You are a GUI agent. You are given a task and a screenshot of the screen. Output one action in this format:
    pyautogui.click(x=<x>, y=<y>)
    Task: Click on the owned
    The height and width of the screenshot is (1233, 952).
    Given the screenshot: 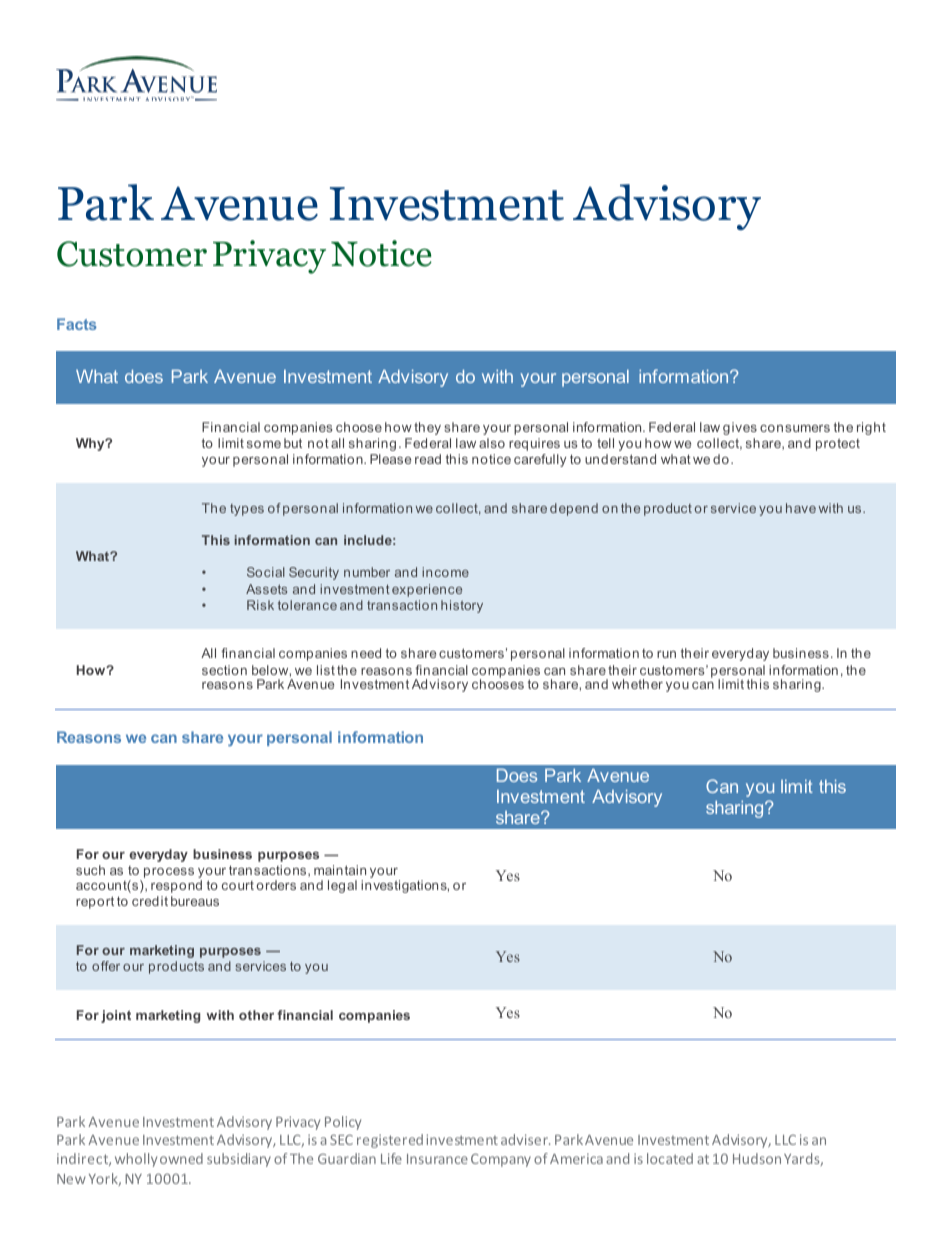 What is the action you would take?
    pyautogui.click(x=181, y=1158)
